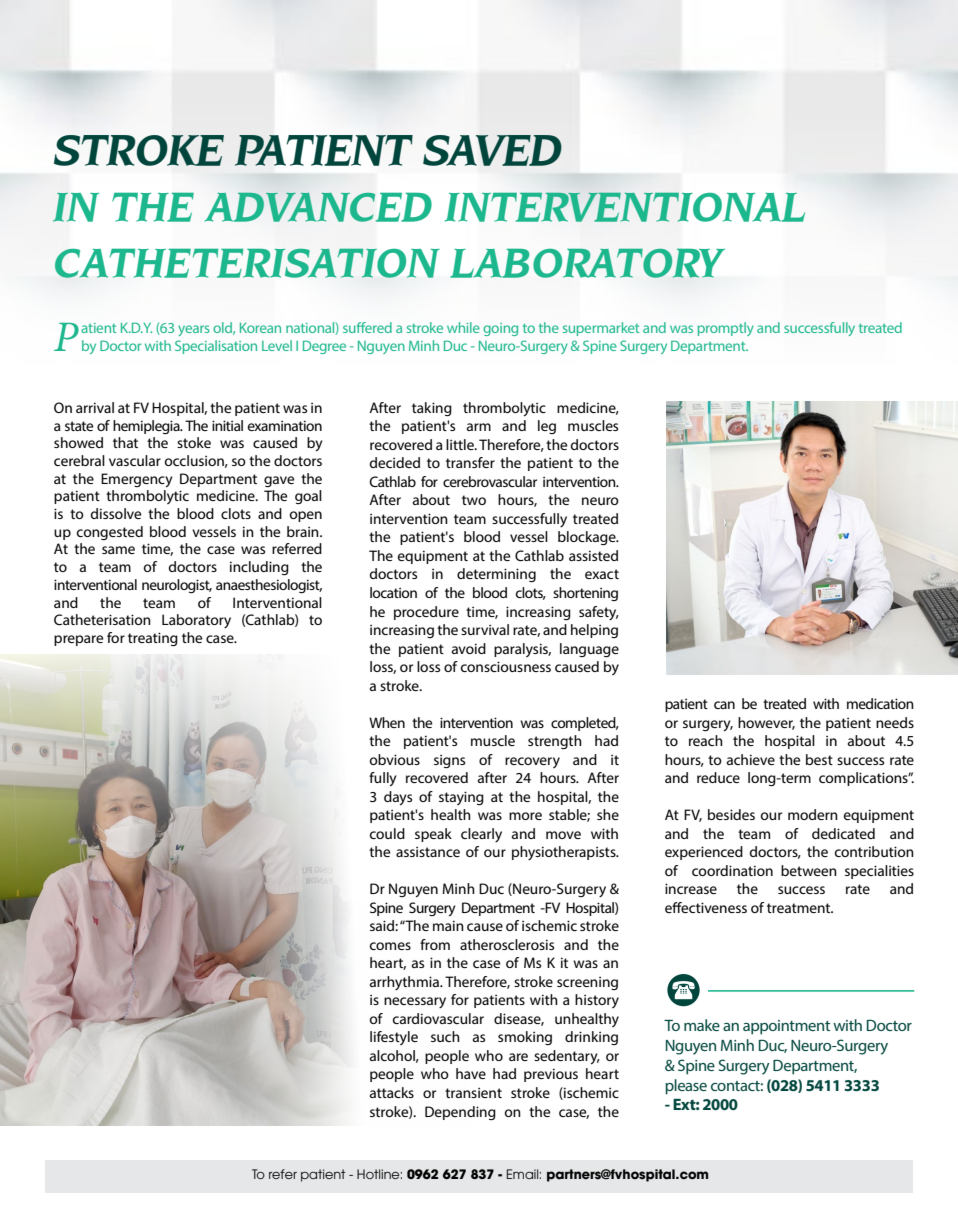 The image size is (958, 1232). What do you see at coordinates (461, 798) in the image?
I see `staying` at bounding box center [461, 798].
